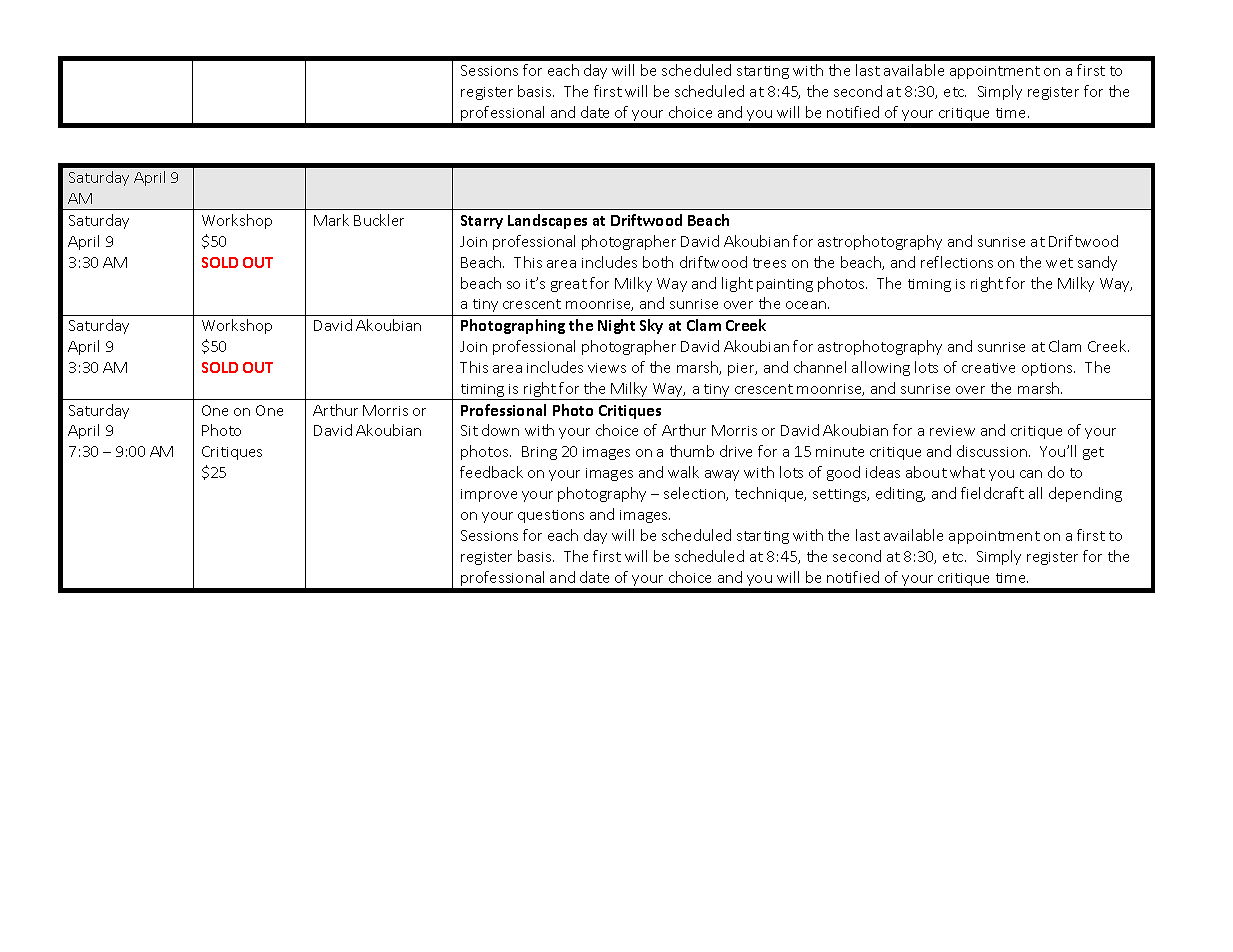 Image resolution: width=1233 pixels, height=952 pixels. Describe the element at coordinates (379, 220) in the screenshot. I see `Buckler` at that location.
